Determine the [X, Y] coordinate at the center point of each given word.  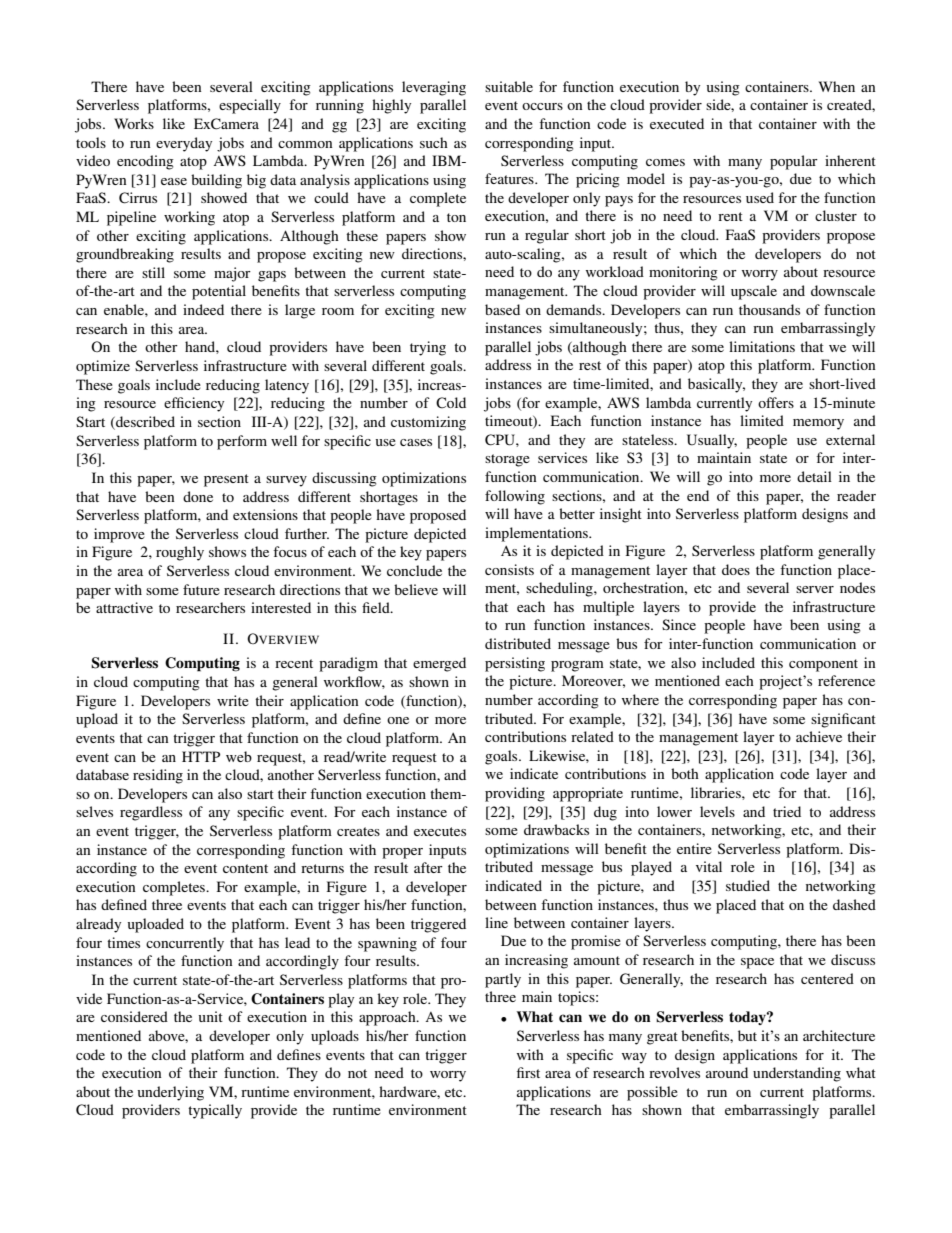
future [201, 589]
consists [509, 569]
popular [794, 162]
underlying [171, 1093]
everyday [184, 144]
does [736, 569]
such [434, 142]
